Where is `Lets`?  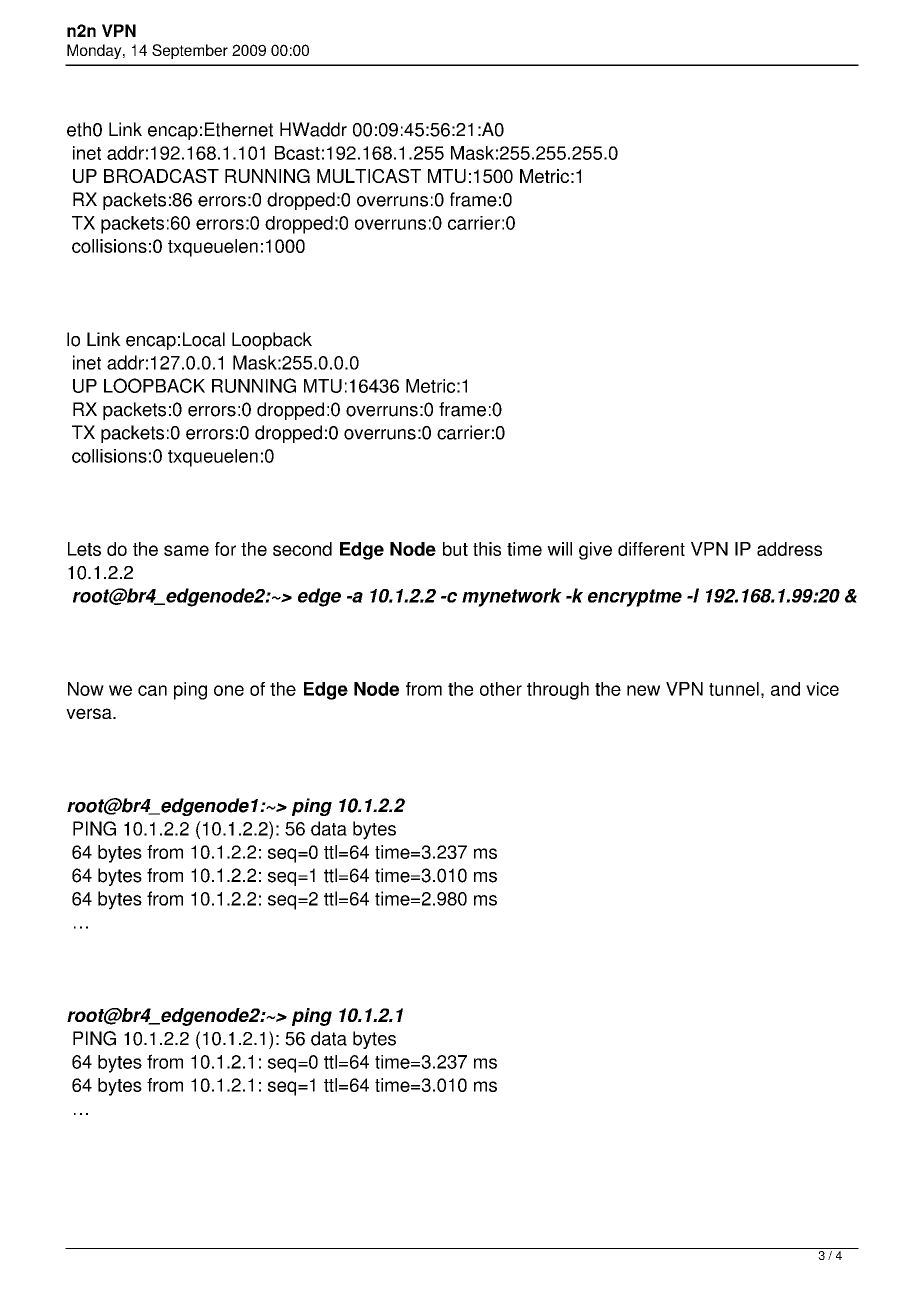 Lets is located at coordinates (84, 549).
